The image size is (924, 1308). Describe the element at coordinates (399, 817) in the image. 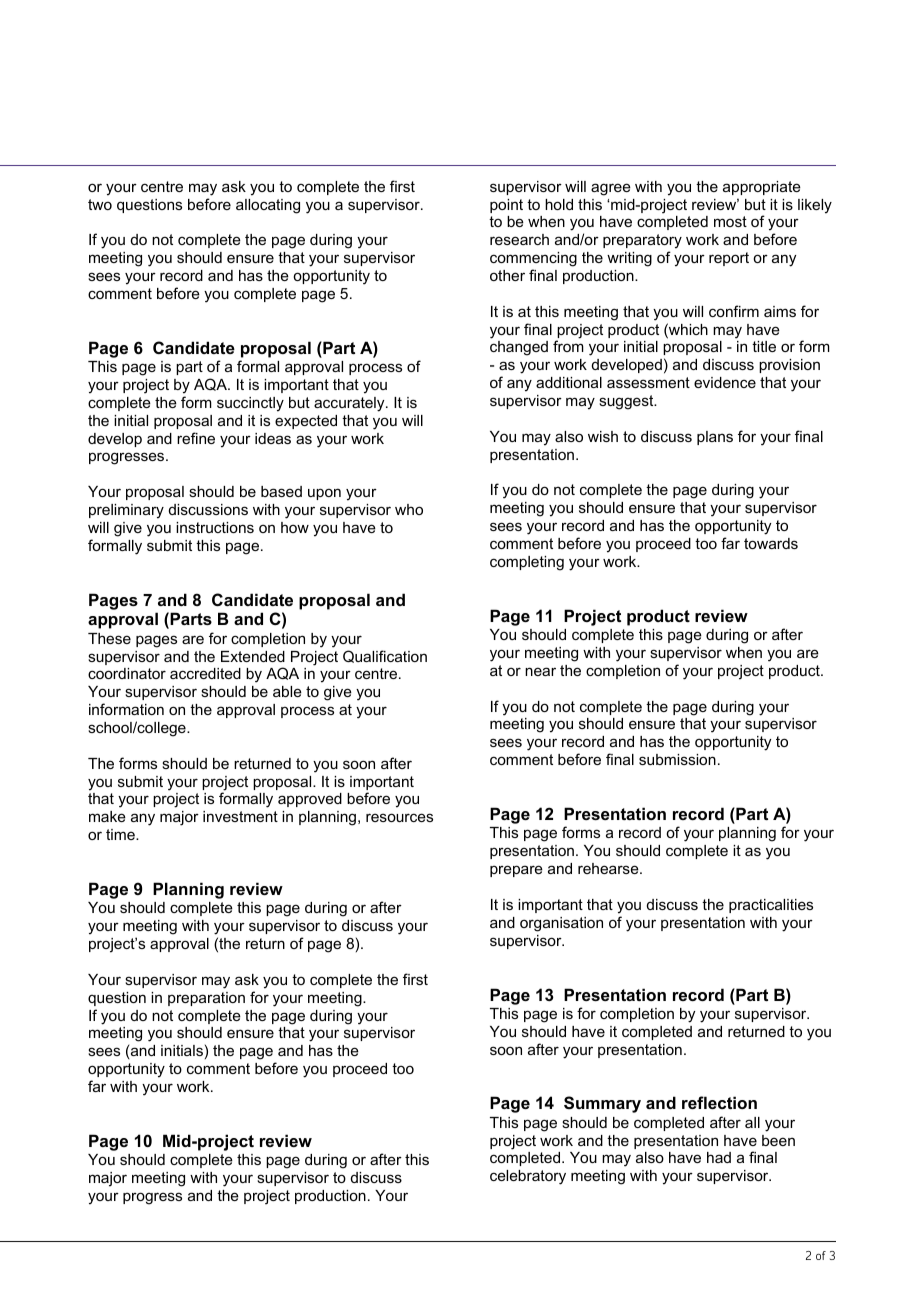

I see `resources` at that location.
